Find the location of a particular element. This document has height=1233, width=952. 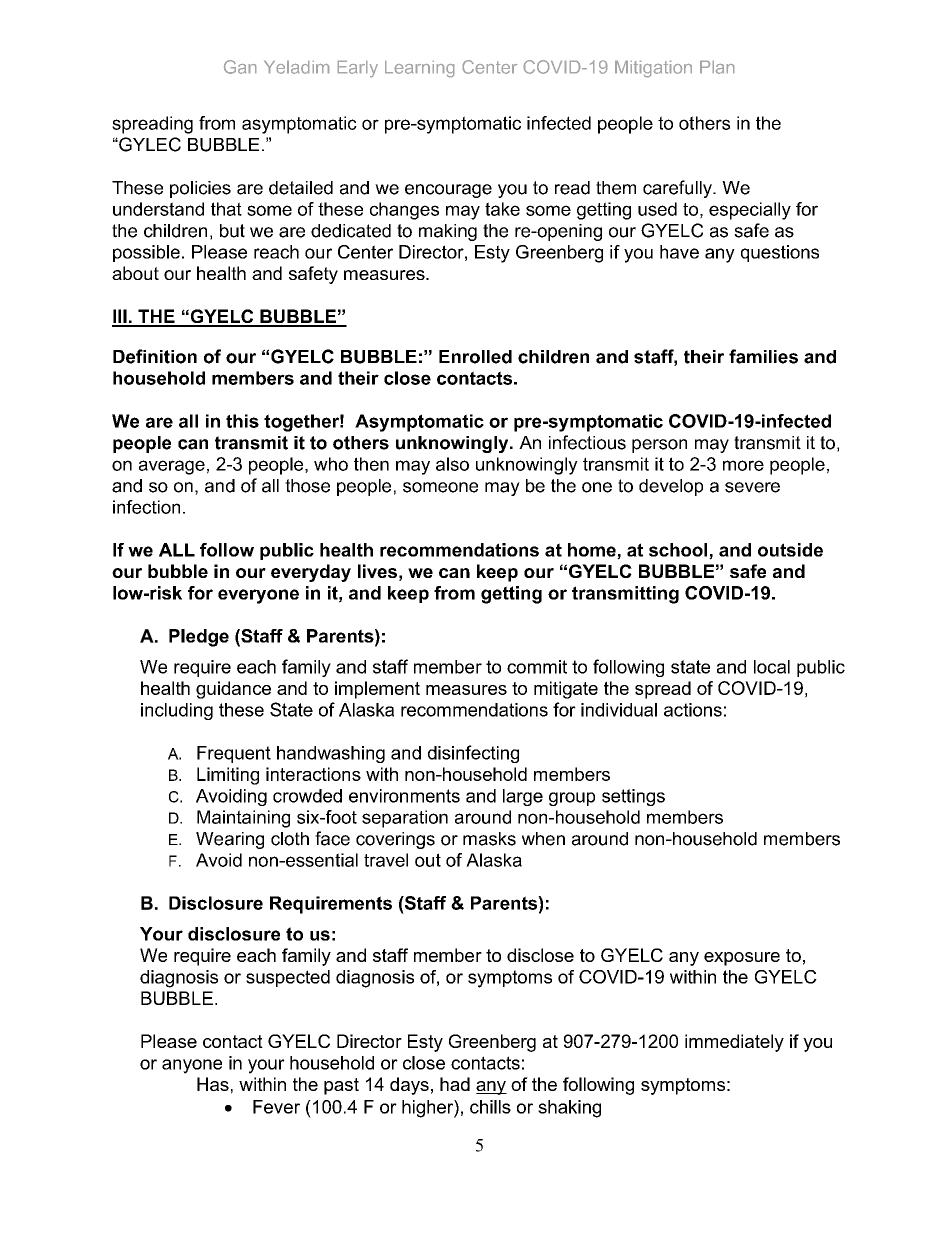

school is located at coordinates (679, 551).
